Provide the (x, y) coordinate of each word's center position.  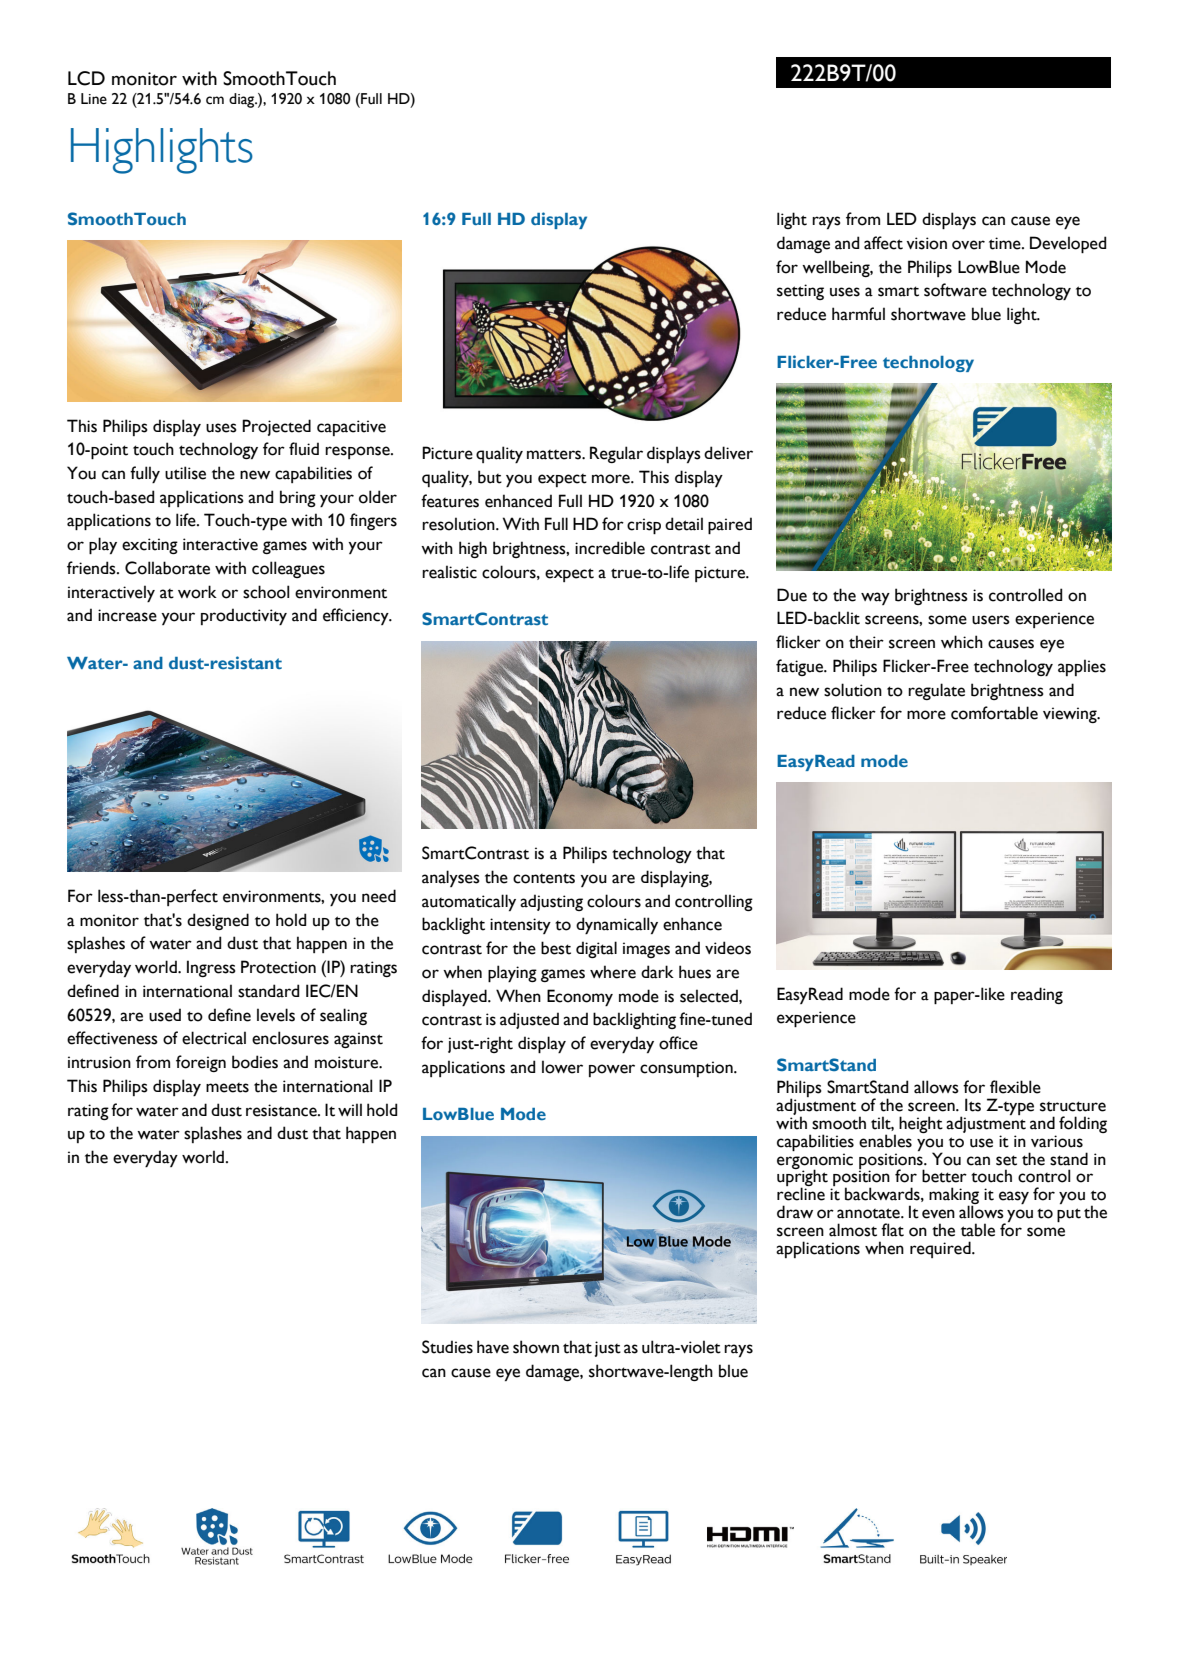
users (991, 620)
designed (218, 921)
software (955, 290)
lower (562, 1067)
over (968, 245)
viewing (1071, 715)
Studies (447, 1347)
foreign (201, 1063)
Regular (616, 454)
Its (973, 1105)
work (197, 592)
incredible (610, 548)
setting (800, 292)
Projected (276, 427)
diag (243, 100)
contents (544, 878)
